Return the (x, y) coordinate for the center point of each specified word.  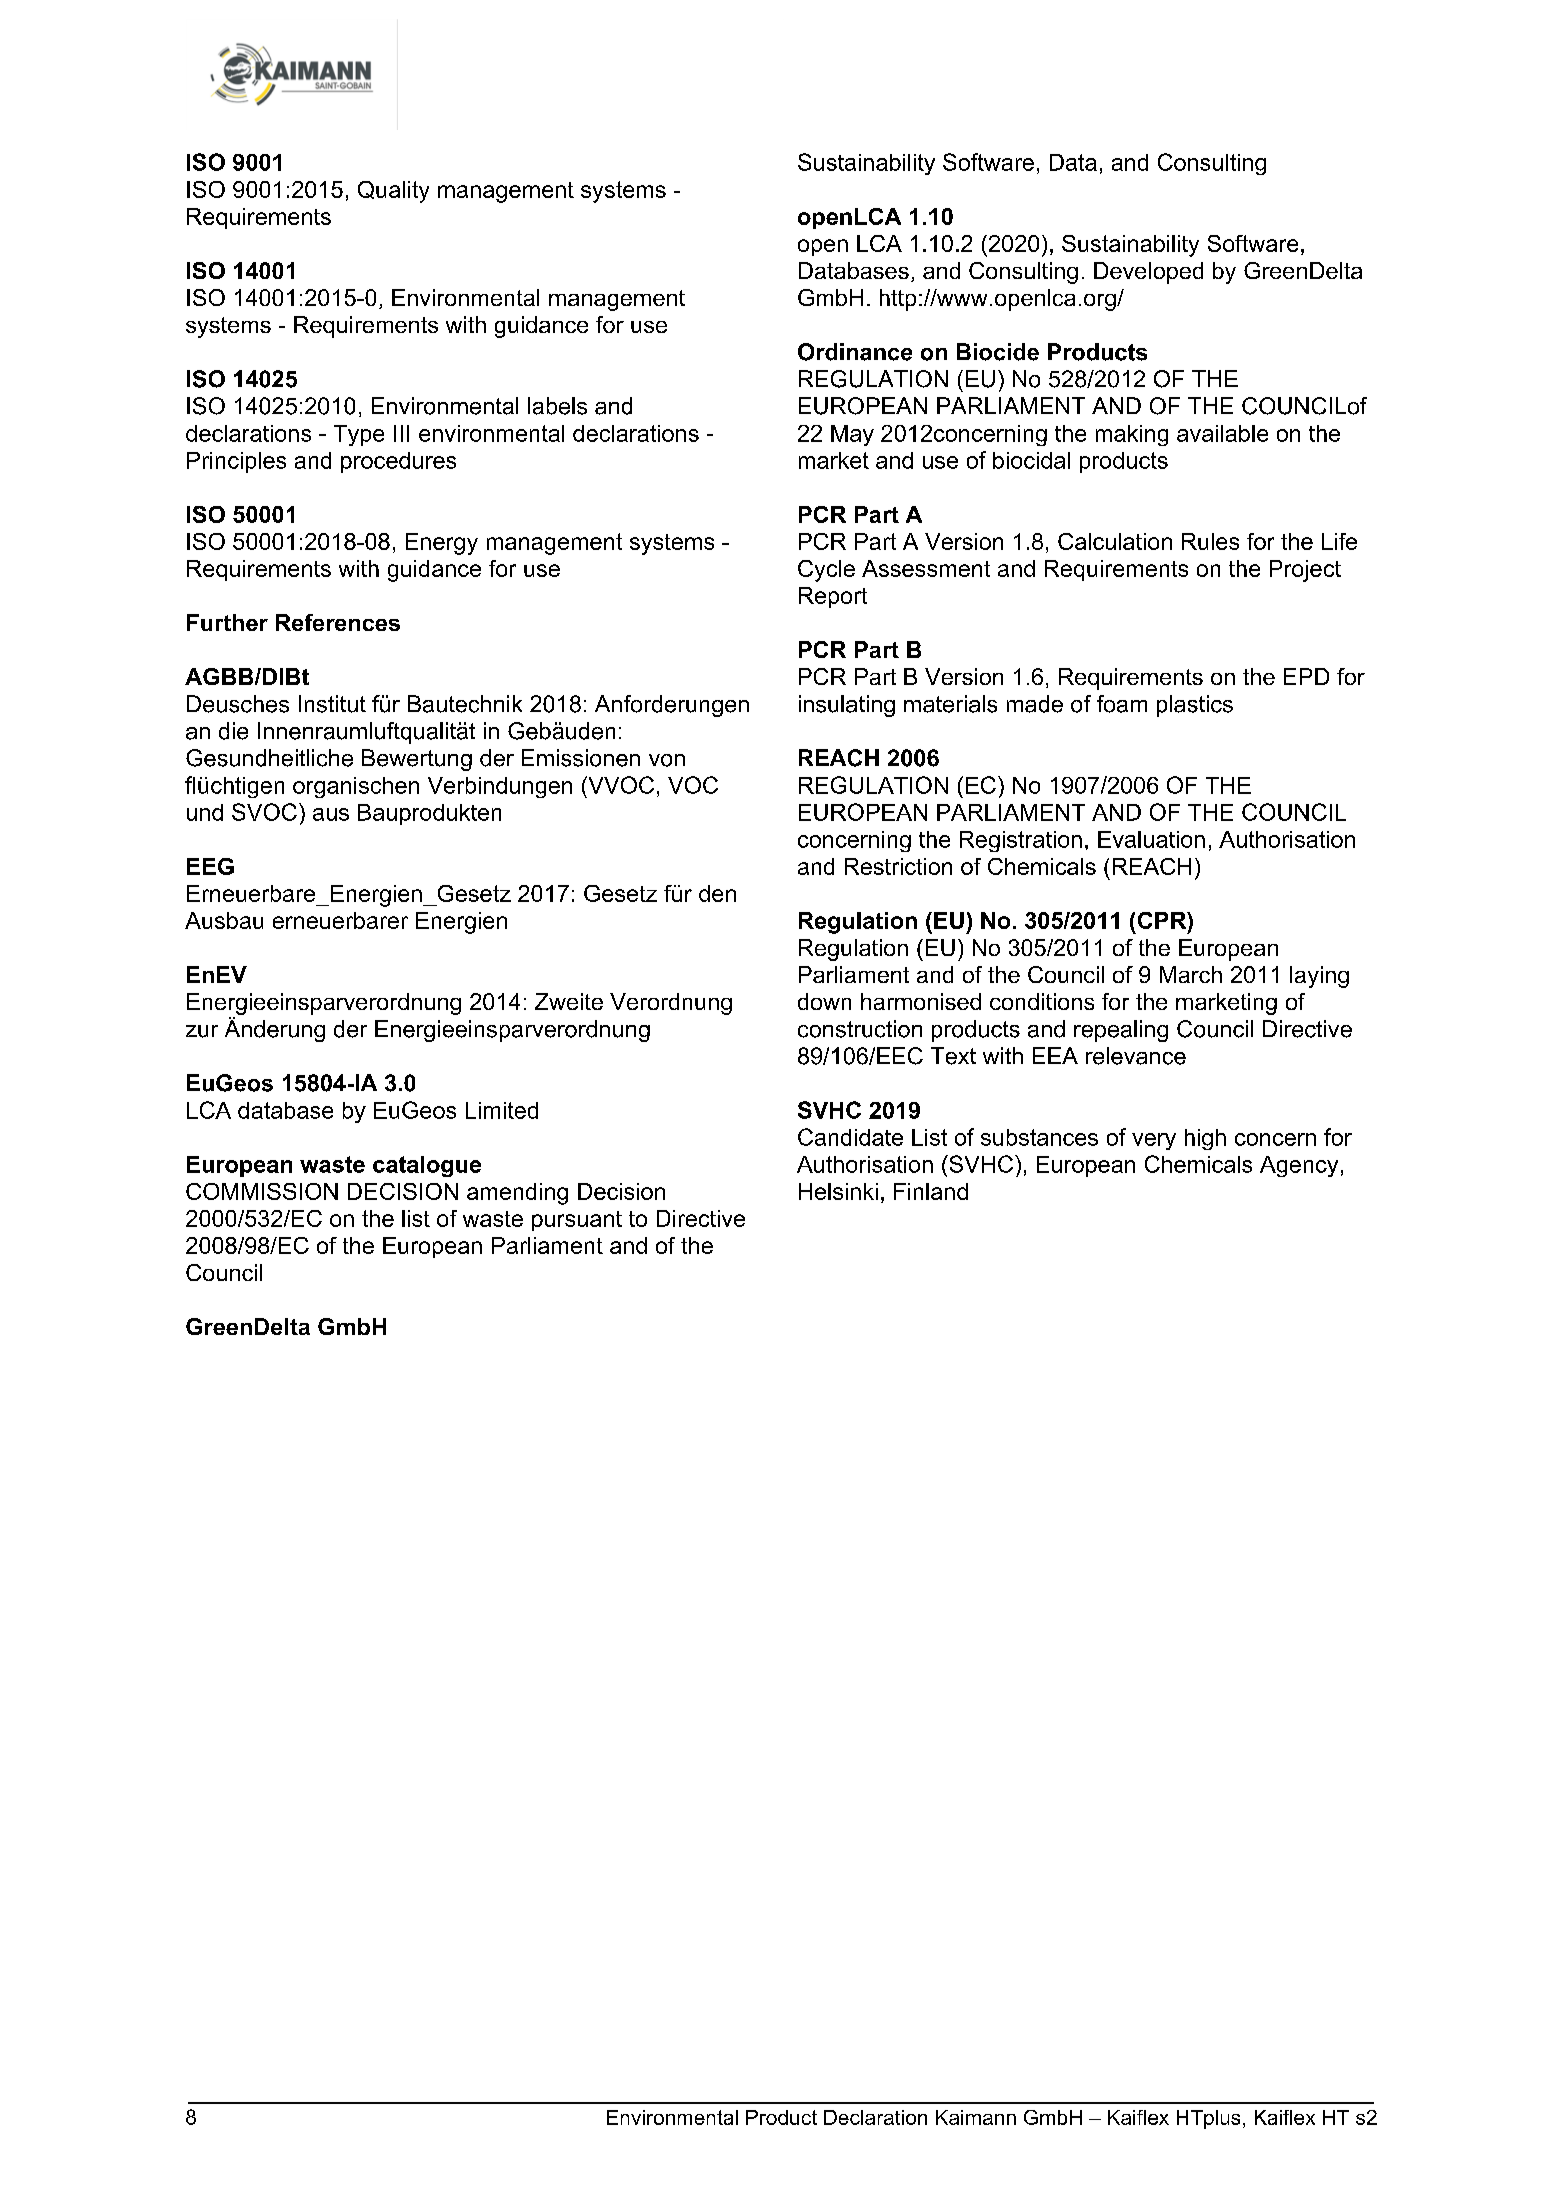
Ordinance (855, 352)
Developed (1148, 273)
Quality (393, 192)
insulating (847, 706)
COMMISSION (262, 1191)
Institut (332, 704)
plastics (1195, 706)
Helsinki (838, 1191)
